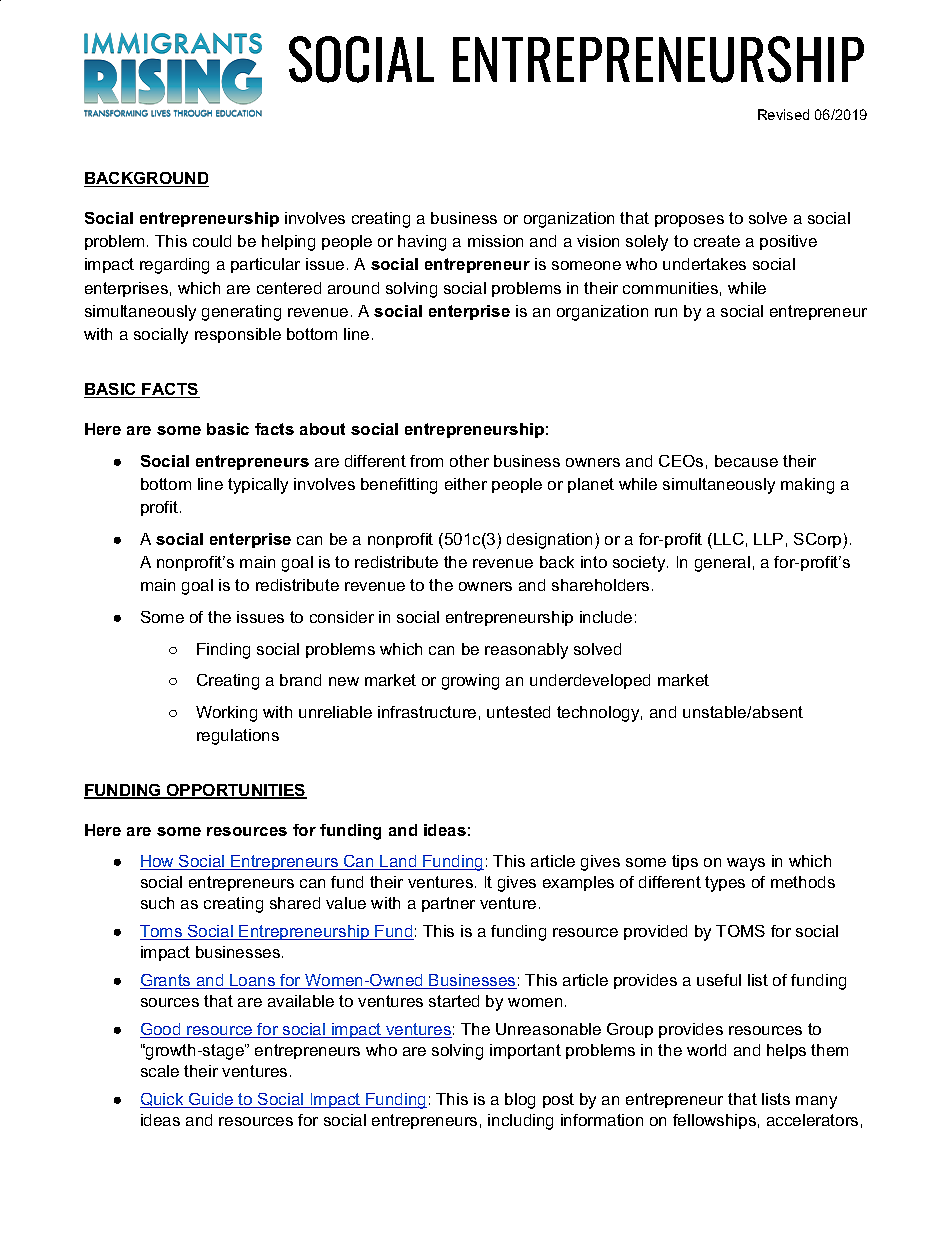 The image size is (952, 1233). I want to click on other, so click(469, 461).
